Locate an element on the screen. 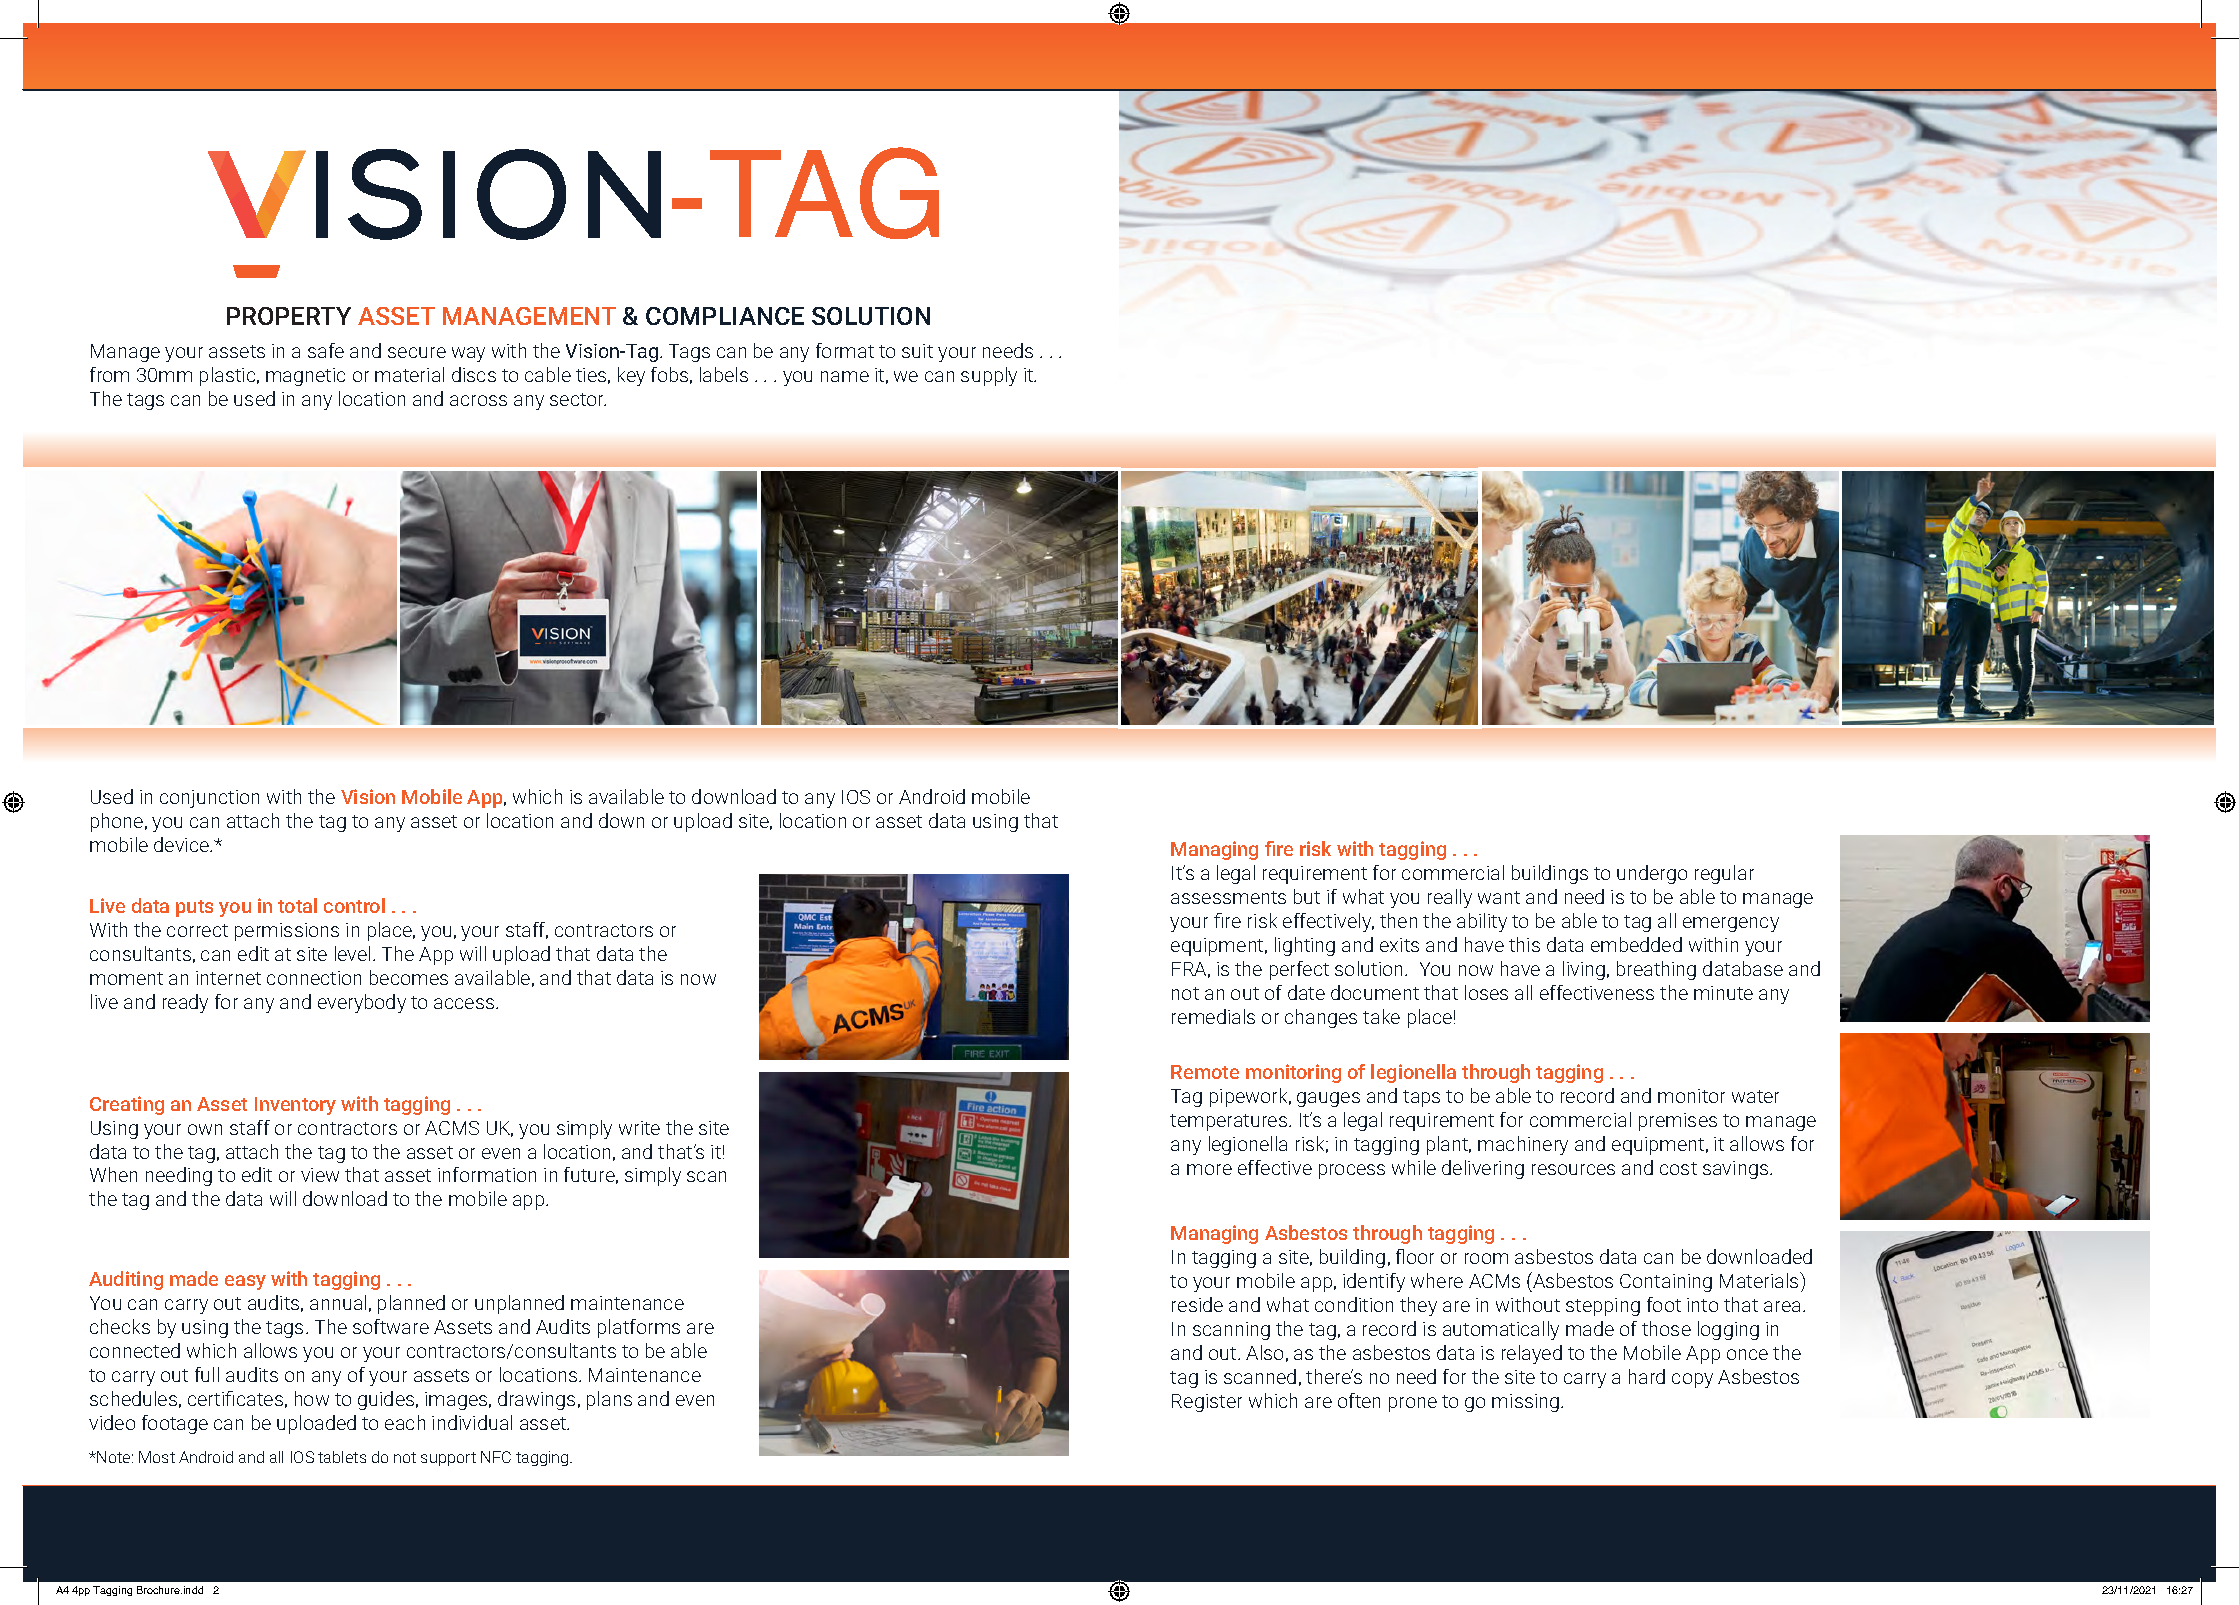 This screenshot has width=2239, height=1605. view is located at coordinates (320, 1175).
